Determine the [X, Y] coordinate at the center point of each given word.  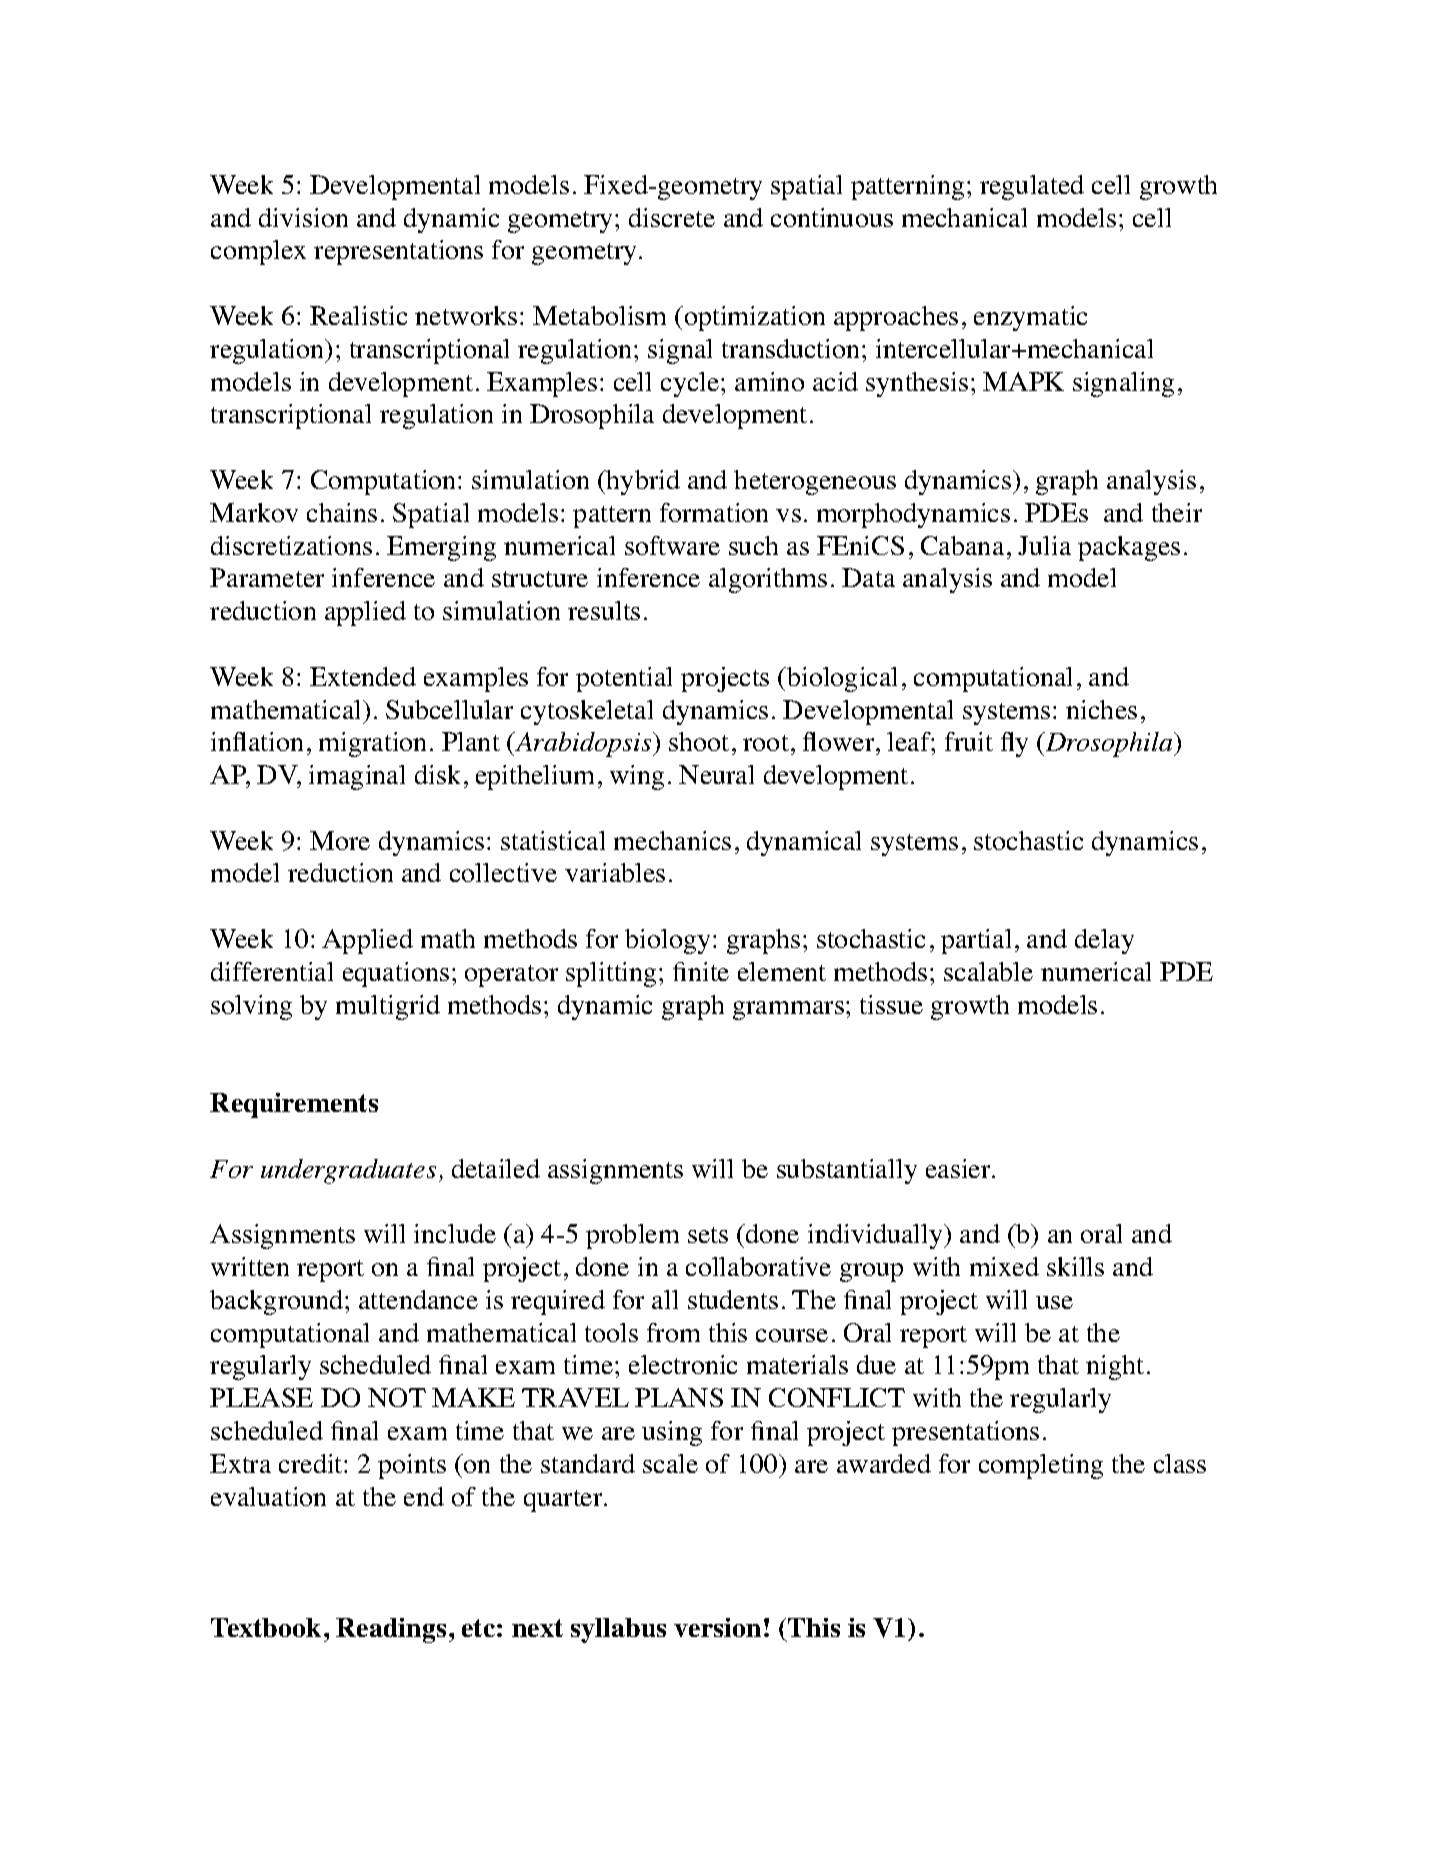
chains [342, 512]
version [717, 1627]
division [303, 217]
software [672, 545]
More [340, 840]
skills [1075, 1266]
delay [1104, 941]
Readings [391, 1630]
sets [708, 1235]
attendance [418, 1299]
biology [667, 941]
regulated [1032, 187]
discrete [672, 217]
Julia [1044, 545]
